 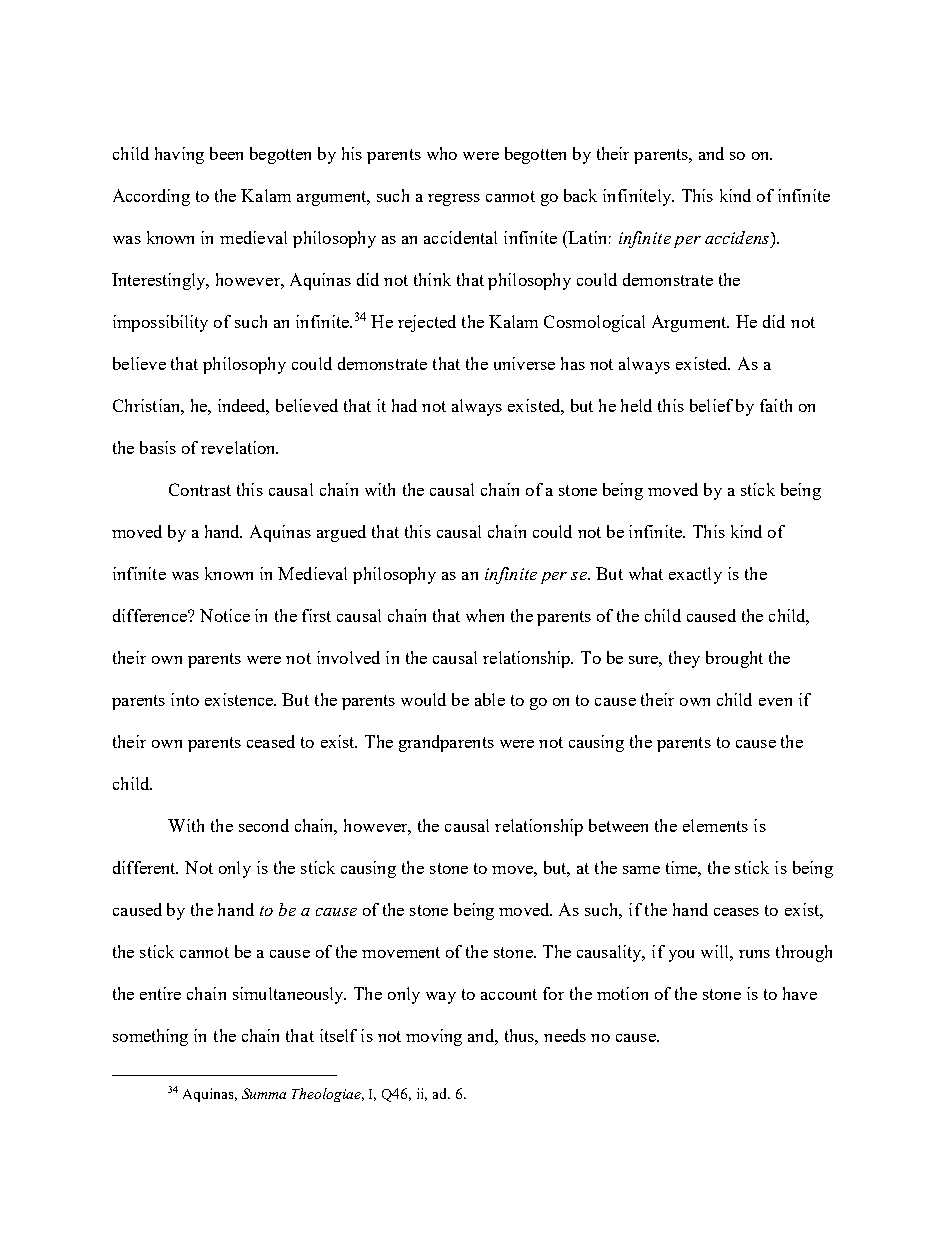 I want to click on second, so click(x=264, y=825).
